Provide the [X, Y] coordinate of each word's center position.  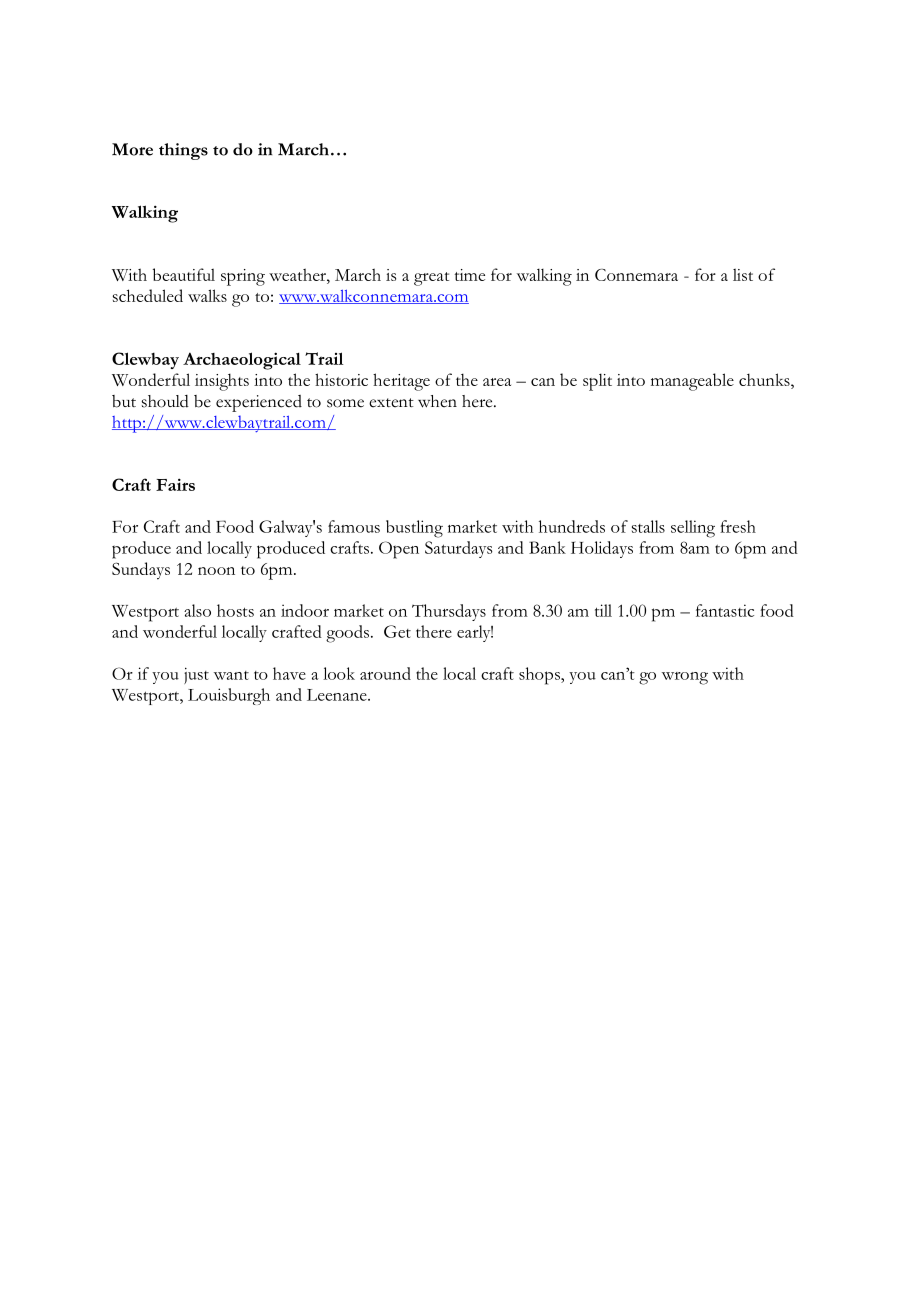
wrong [685, 678]
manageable [692, 382]
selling [693, 529]
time [469, 275]
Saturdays [459, 549]
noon [216, 571]
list [743, 275]
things [183, 151]
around [385, 673]
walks [207, 295]
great [431, 279]
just [196, 675]
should [165, 401]
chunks [765, 379]
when [437, 401]
